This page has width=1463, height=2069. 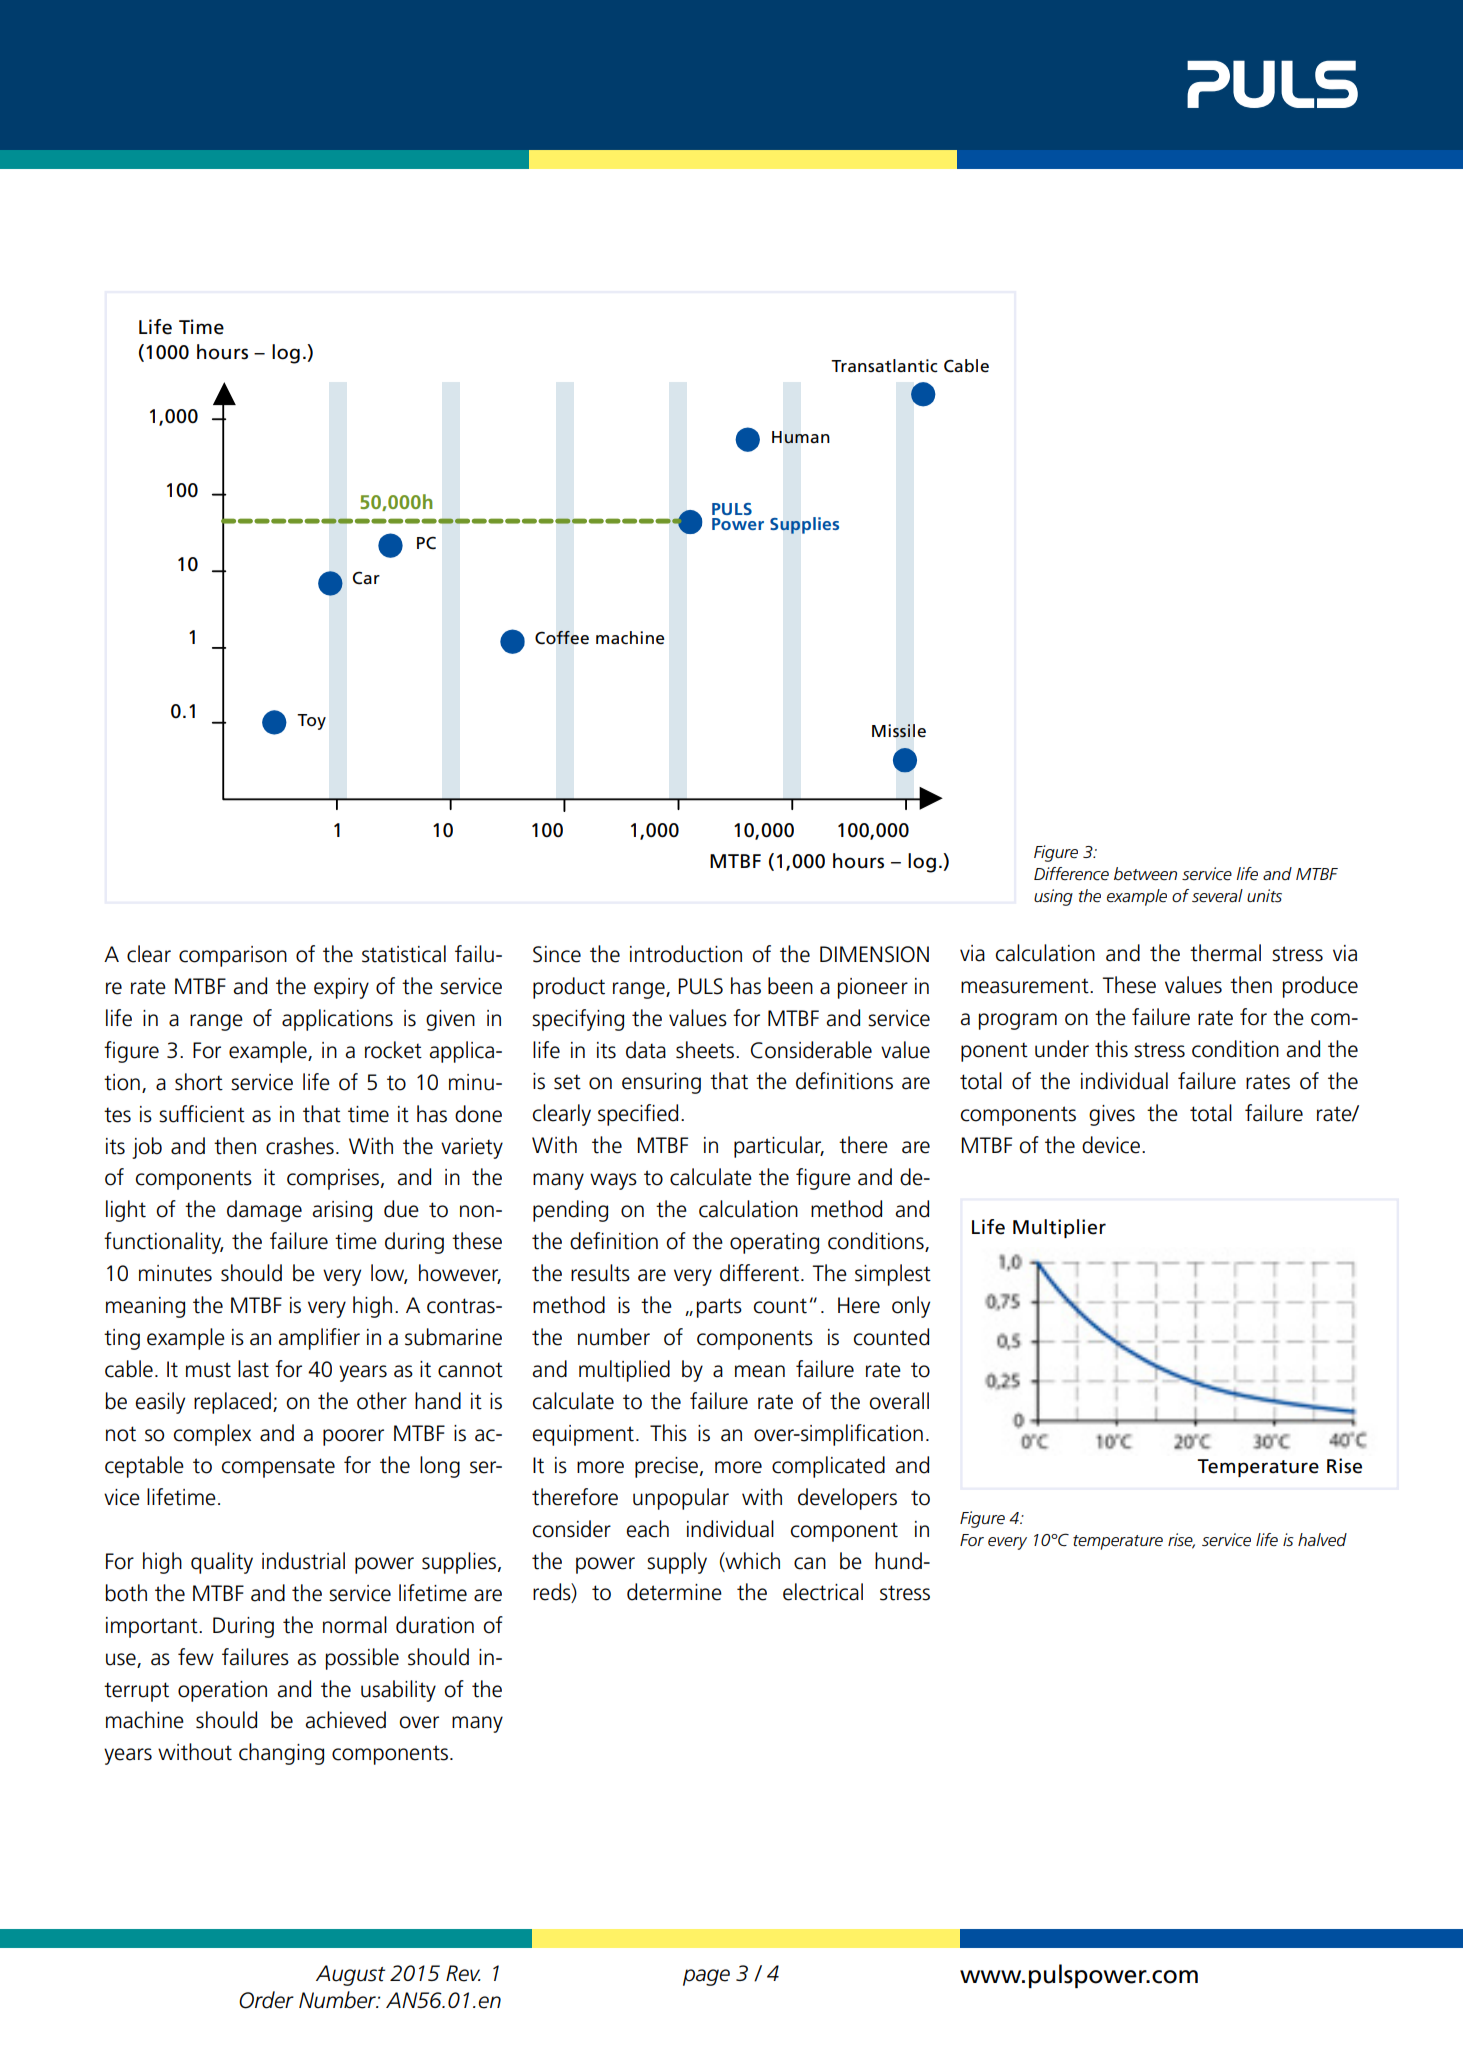 I want to click on Toy, so click(x=311, y=722).
